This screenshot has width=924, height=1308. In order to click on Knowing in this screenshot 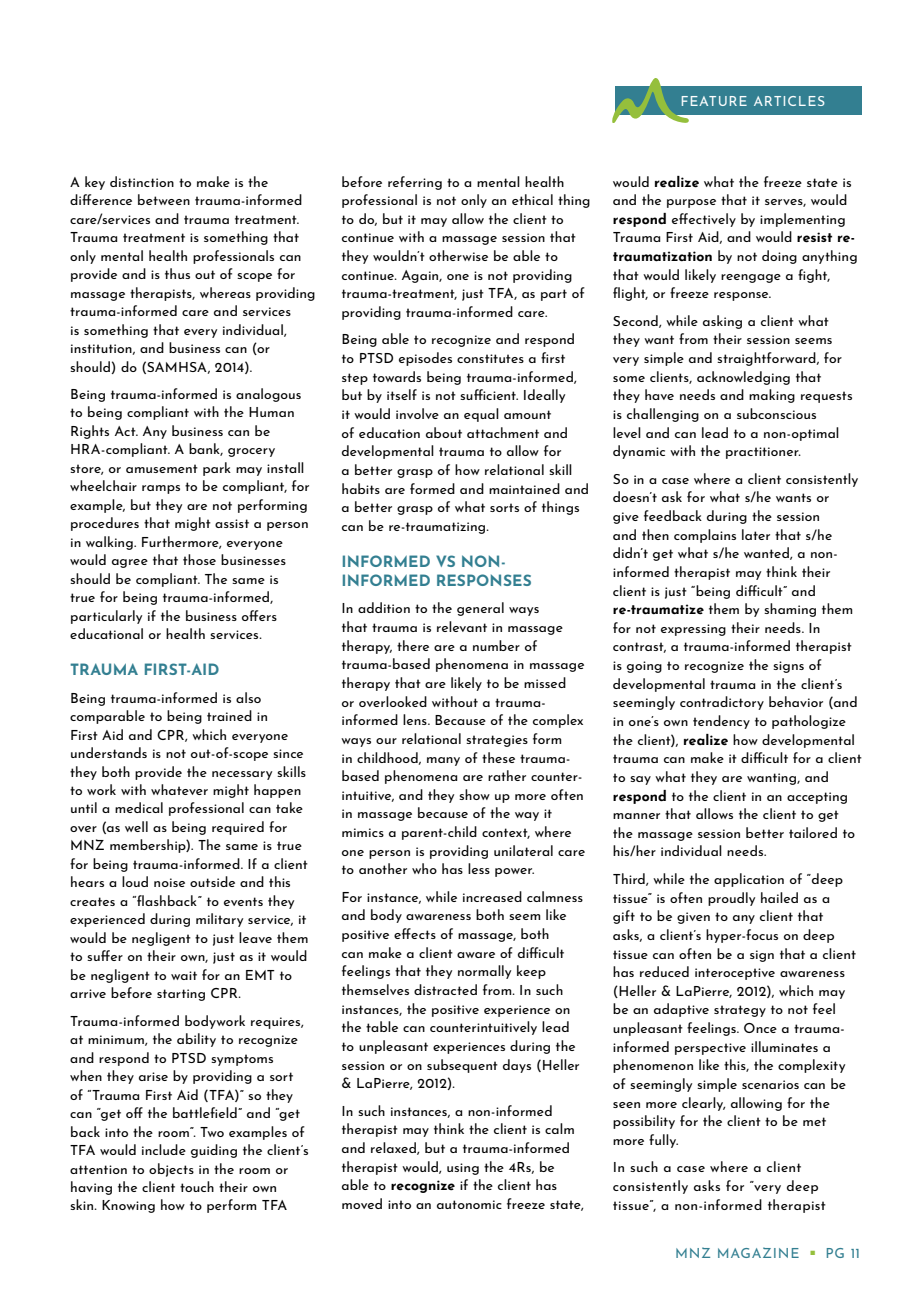, I will do `click(128, 1206)`.
